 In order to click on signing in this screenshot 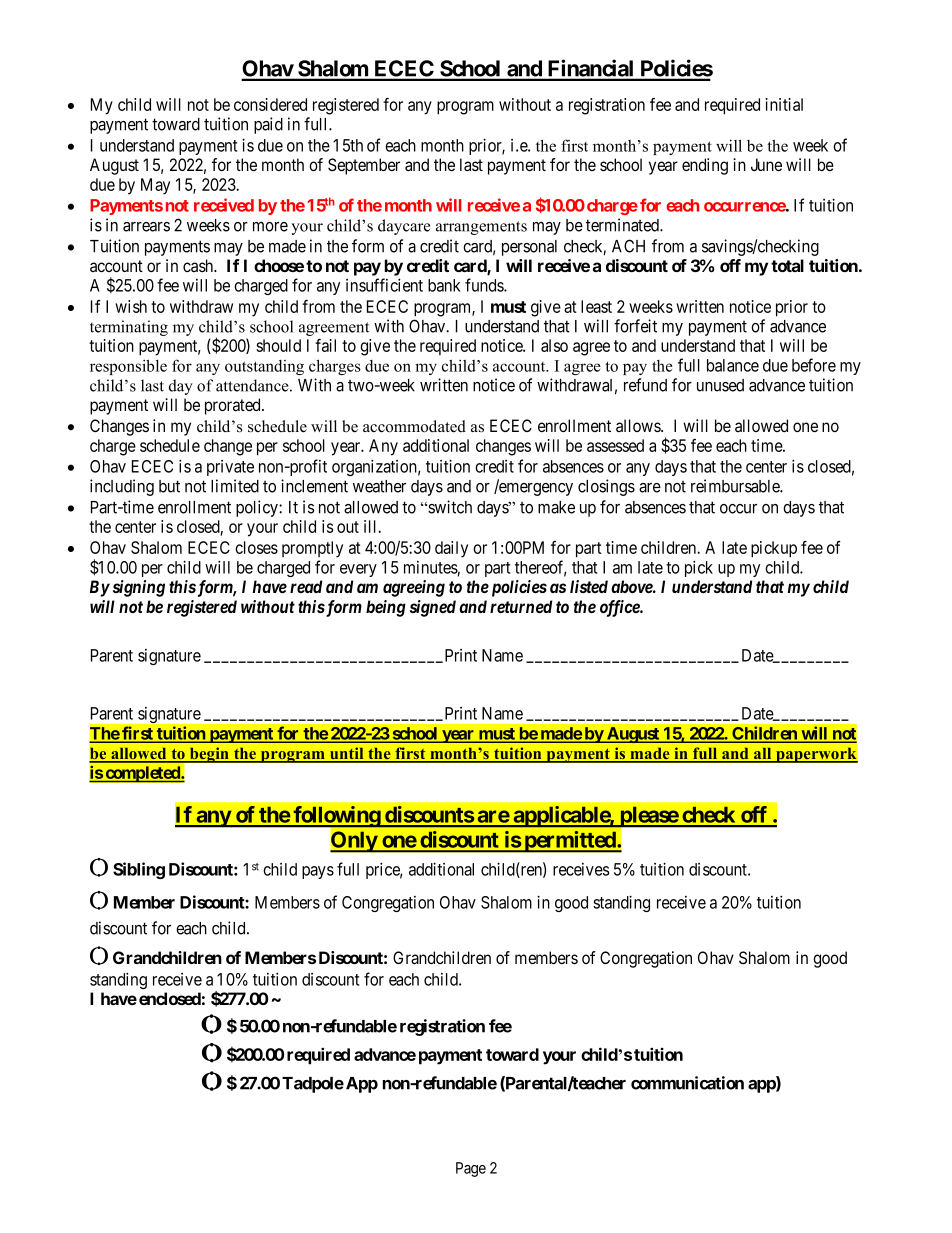, I will do `click(139, 588)`.
